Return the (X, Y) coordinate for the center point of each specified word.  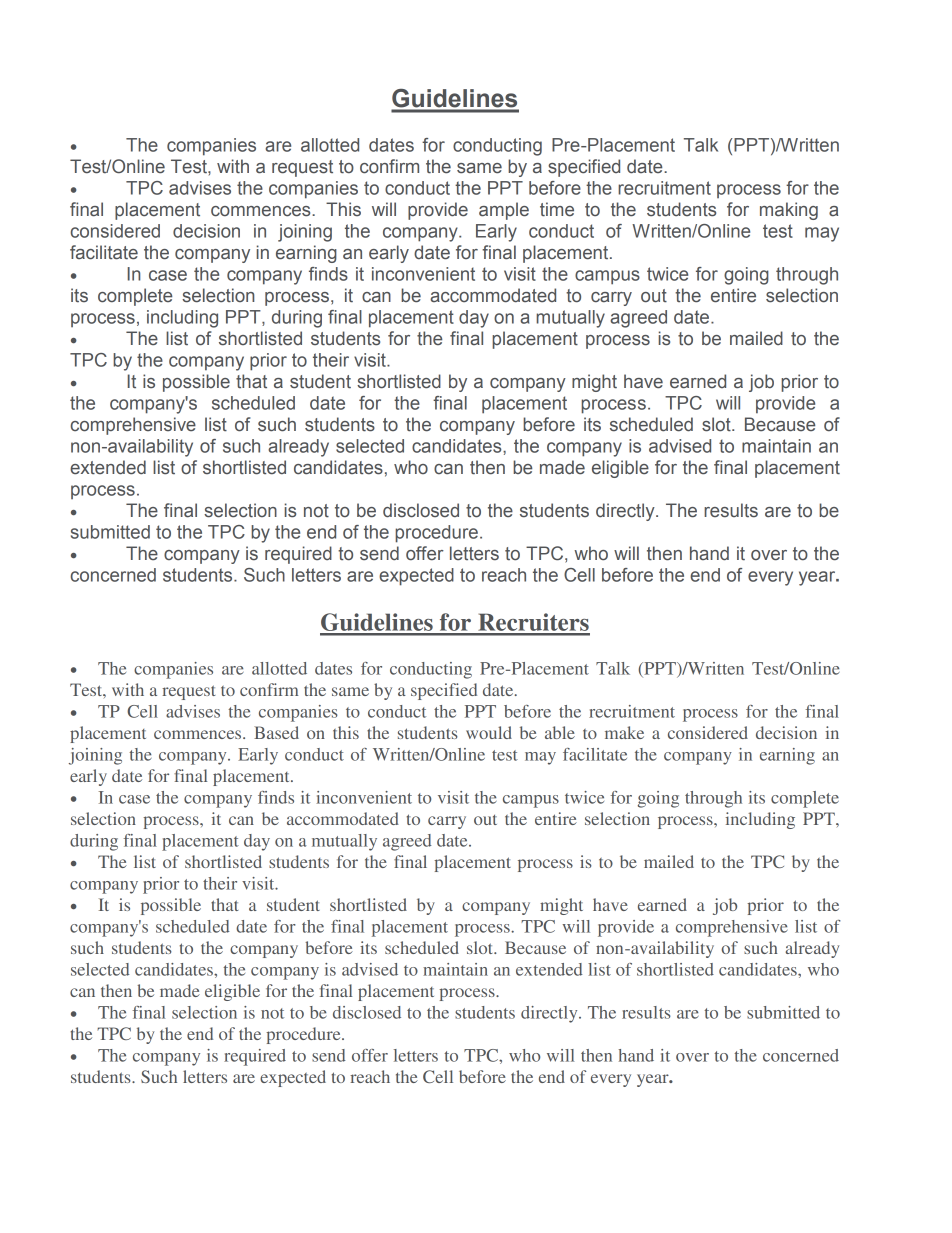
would (489, 732)
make (624, 732)
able (560, 732)
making (789, 211)
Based (276, 732)
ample (504, 211)
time (557, 209)
